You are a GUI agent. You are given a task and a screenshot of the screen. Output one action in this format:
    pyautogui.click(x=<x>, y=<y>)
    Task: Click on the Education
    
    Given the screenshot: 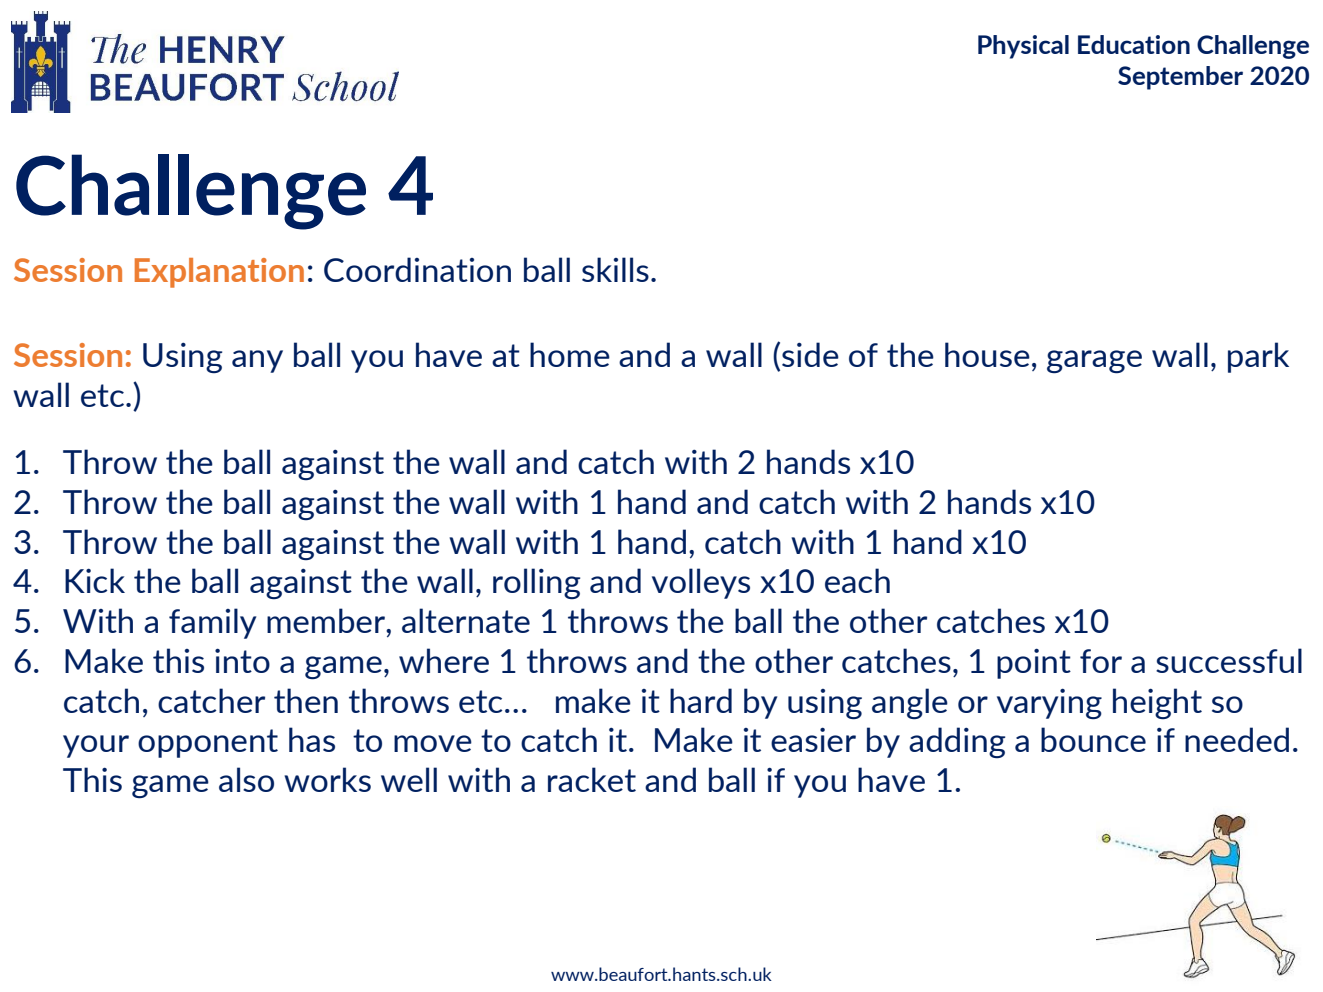 What is the action you would take?
    pyautogui.click(x=1134, y=44)
